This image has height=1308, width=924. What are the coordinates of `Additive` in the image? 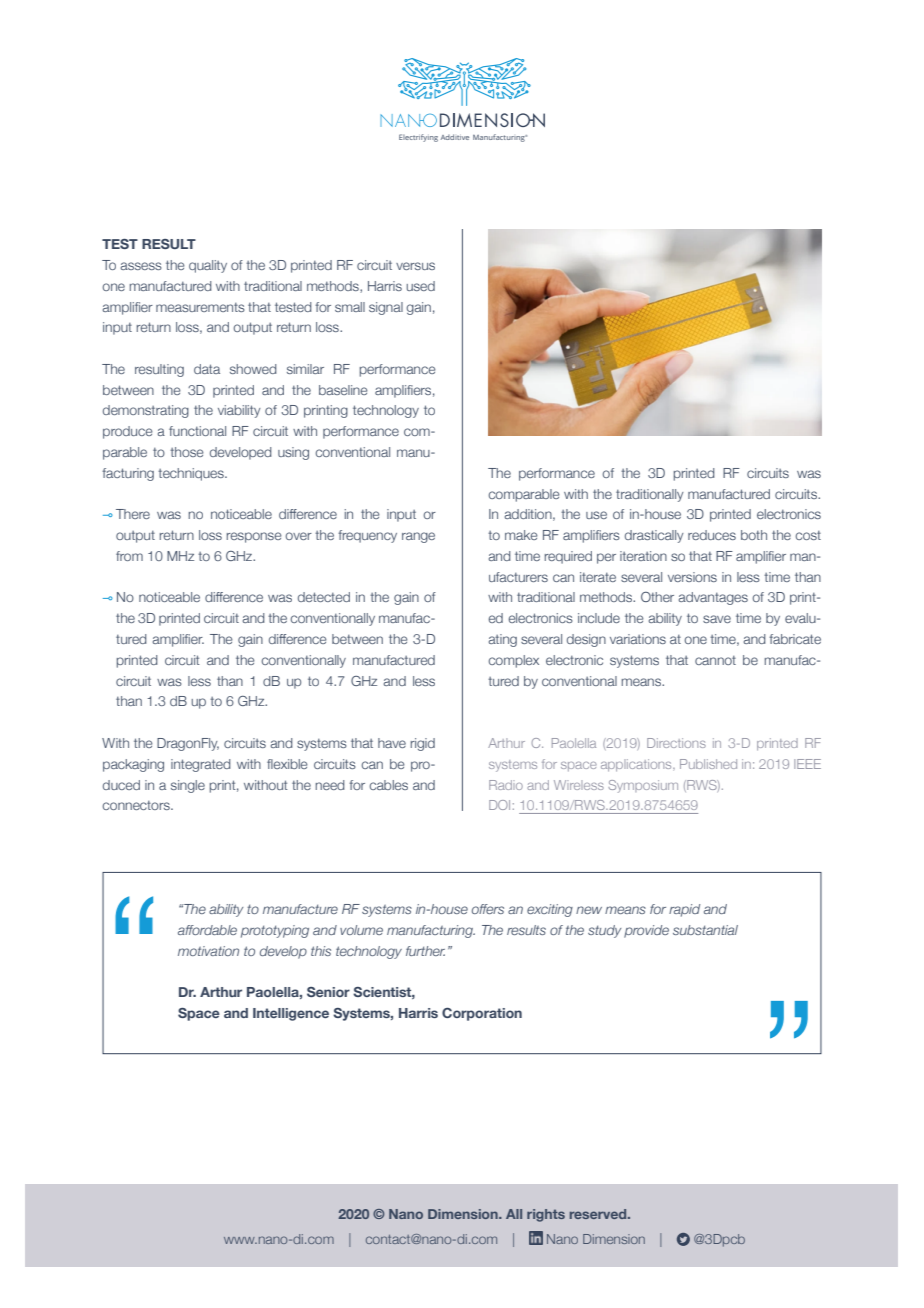 It's located at (455, 137).
